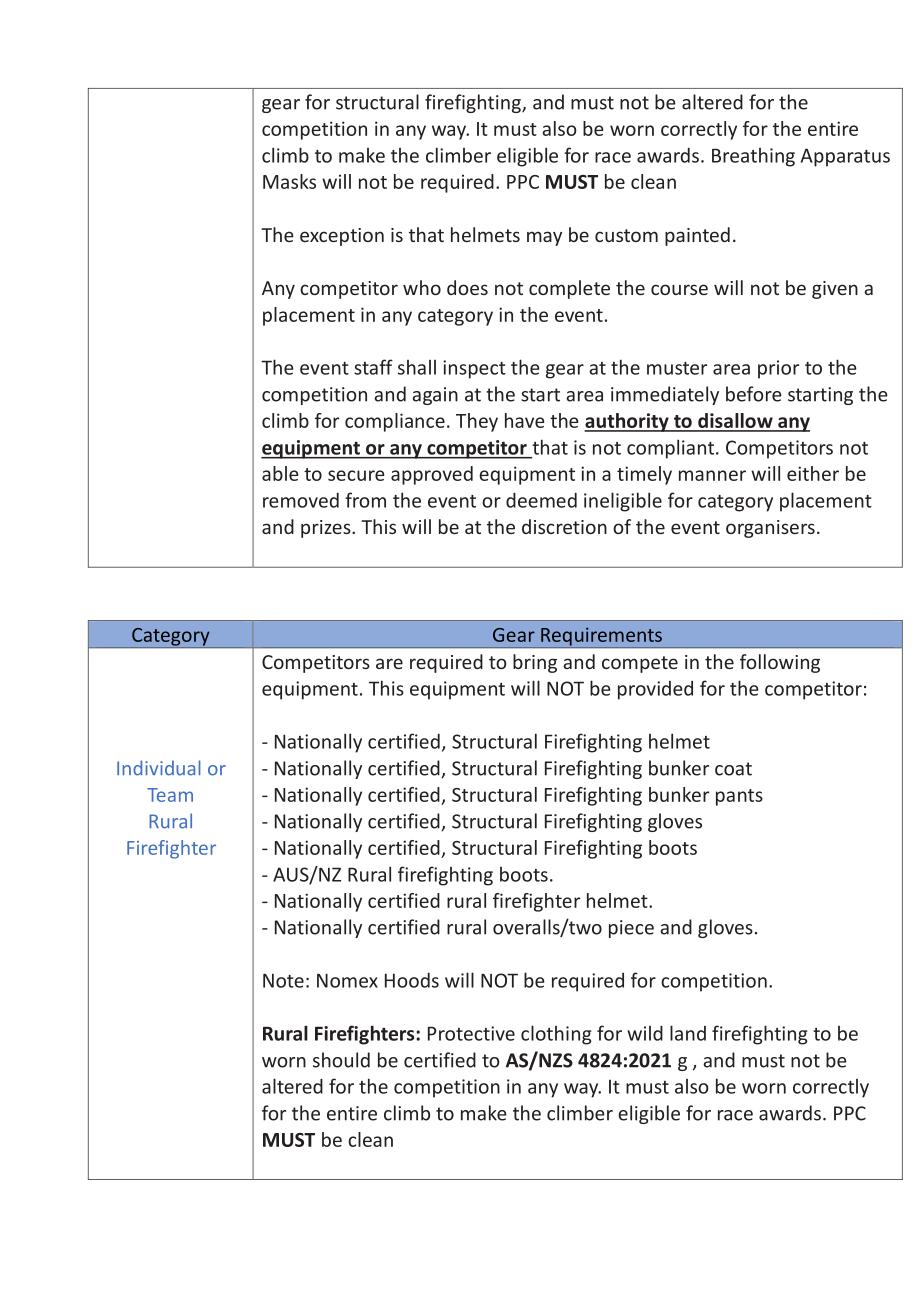 The image size is (924, 1307). What do you see at coordinates (327, 529) in the page?
I see `prizes` at bounding box center [327, 529].
